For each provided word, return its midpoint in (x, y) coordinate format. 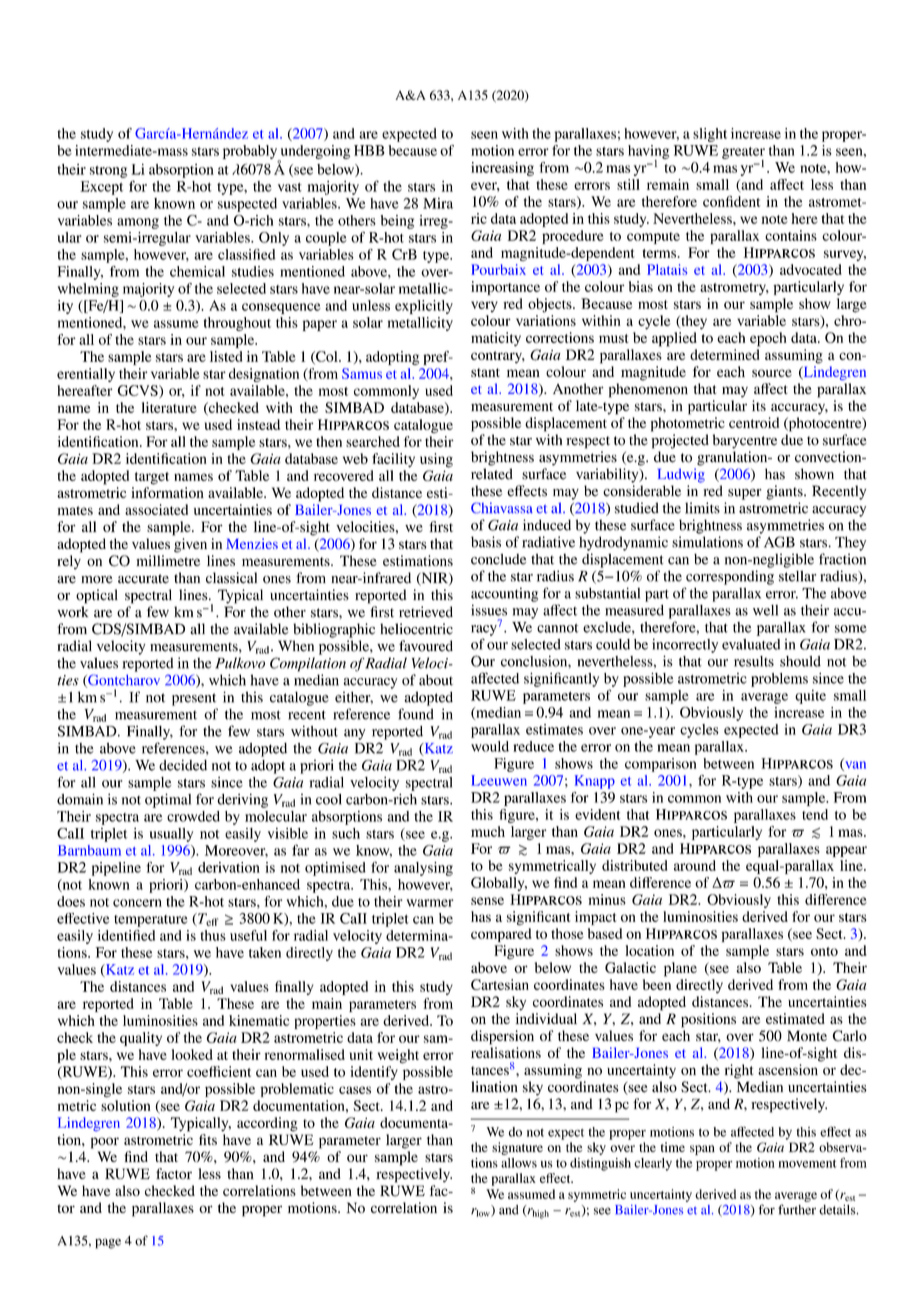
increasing (502, 169)
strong (108, 172)
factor (174, 1173)
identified (126, 935)
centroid (754, 422)
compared (501, 935)
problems (779, 680)
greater (743, 154)
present (194, 699)
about (436, 680)
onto (824, 951)
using (436, 460)
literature (169, 407)
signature (517, 1148)
